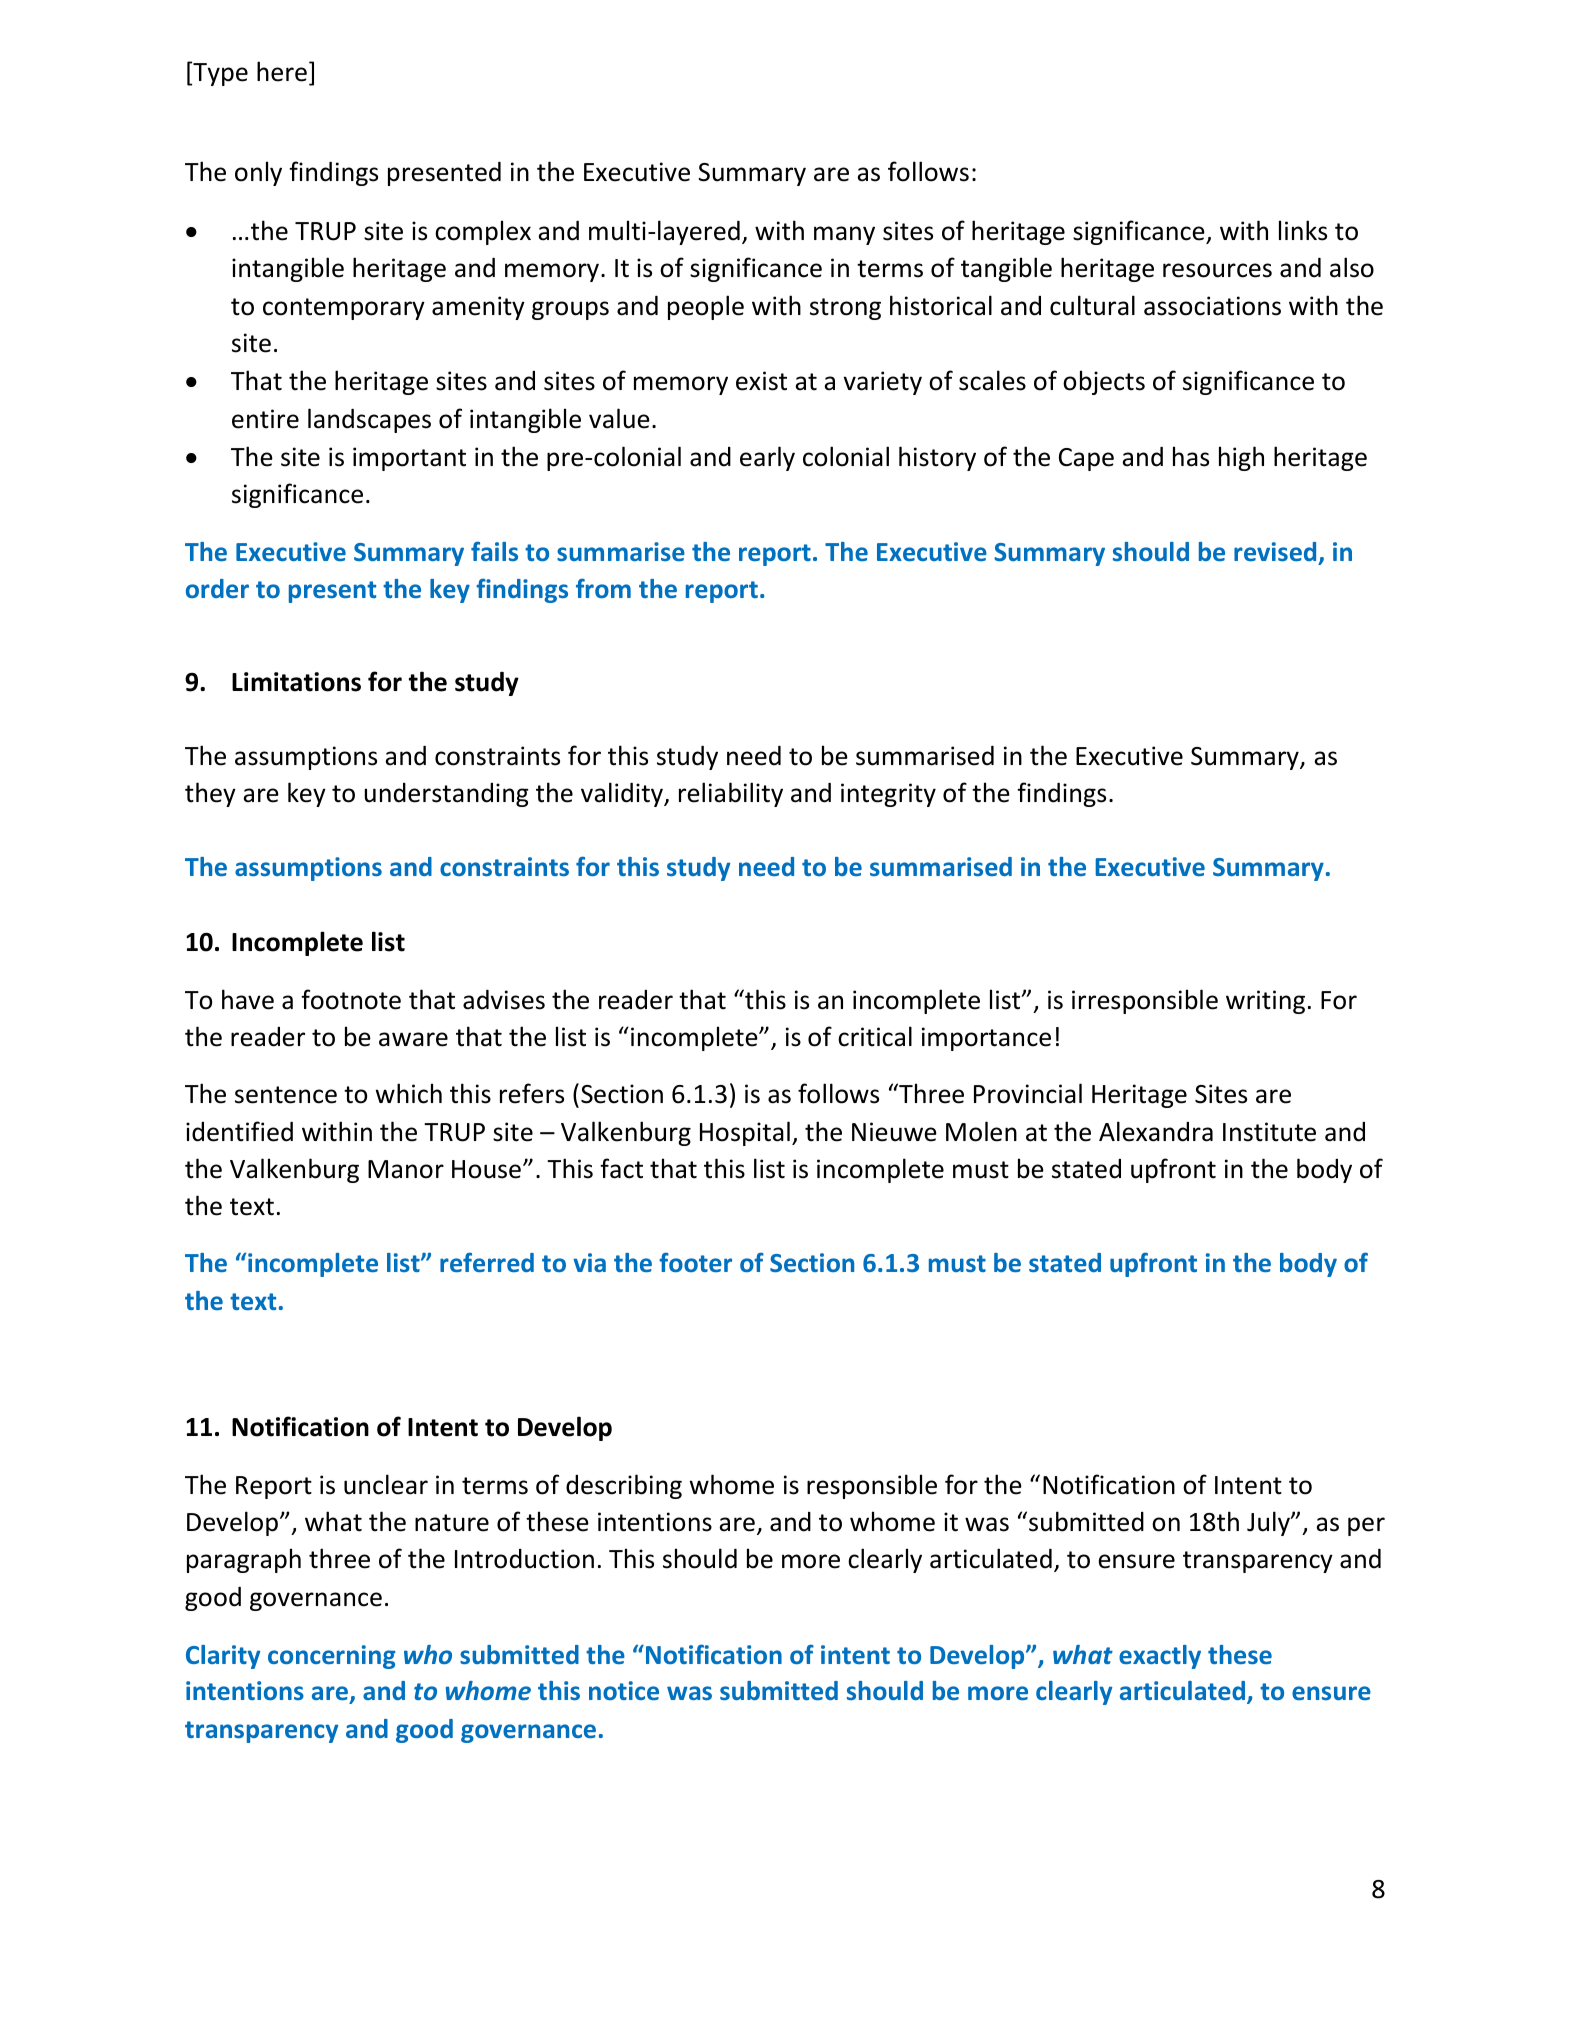 Image resolution: width=1570 pixels, height=2032 pixels. Describe the element at coordinates (1275, 551) in the page. I see `revised` at that location.
